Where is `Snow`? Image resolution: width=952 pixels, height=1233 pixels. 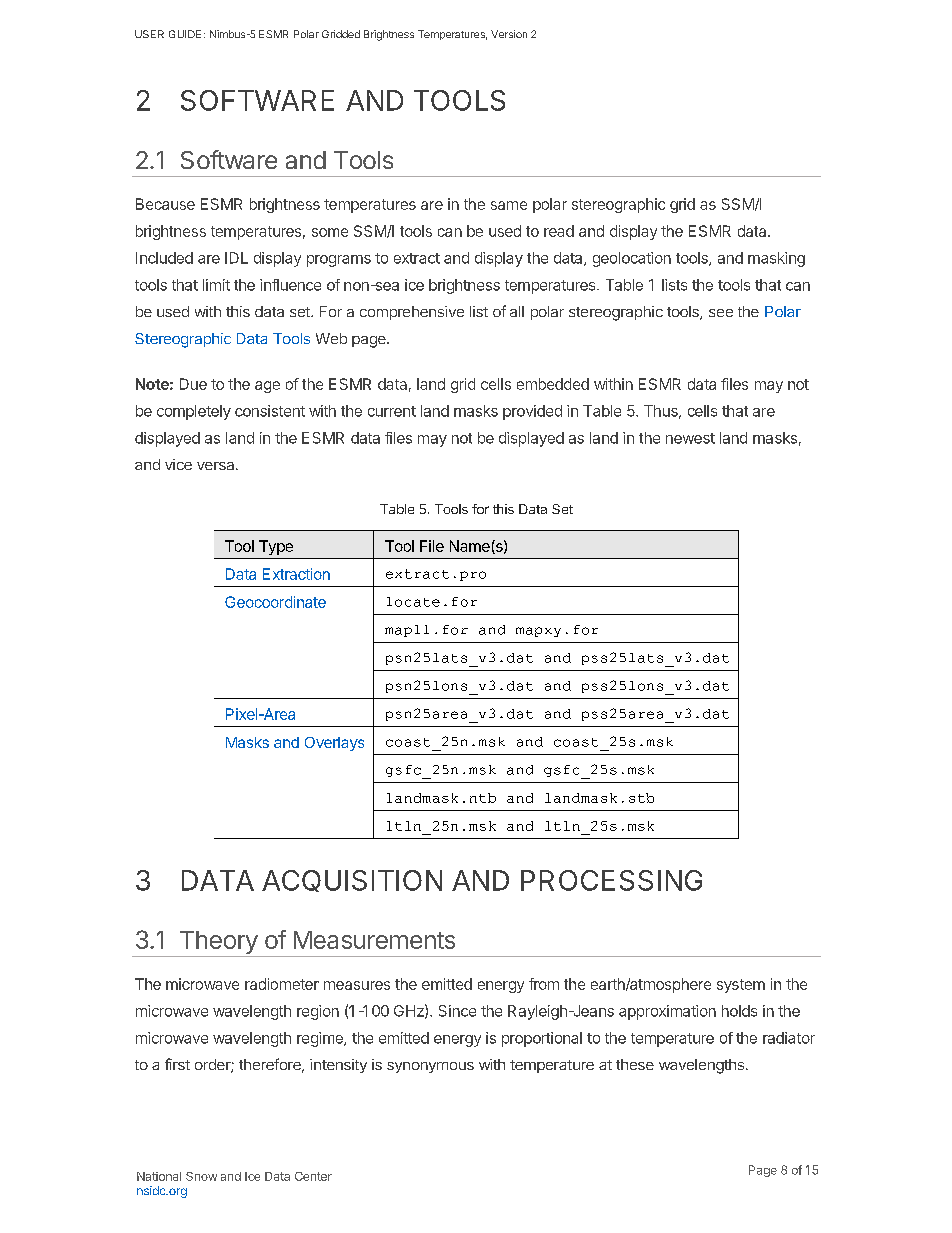 Snow is located at coordinates (201, 1176).
